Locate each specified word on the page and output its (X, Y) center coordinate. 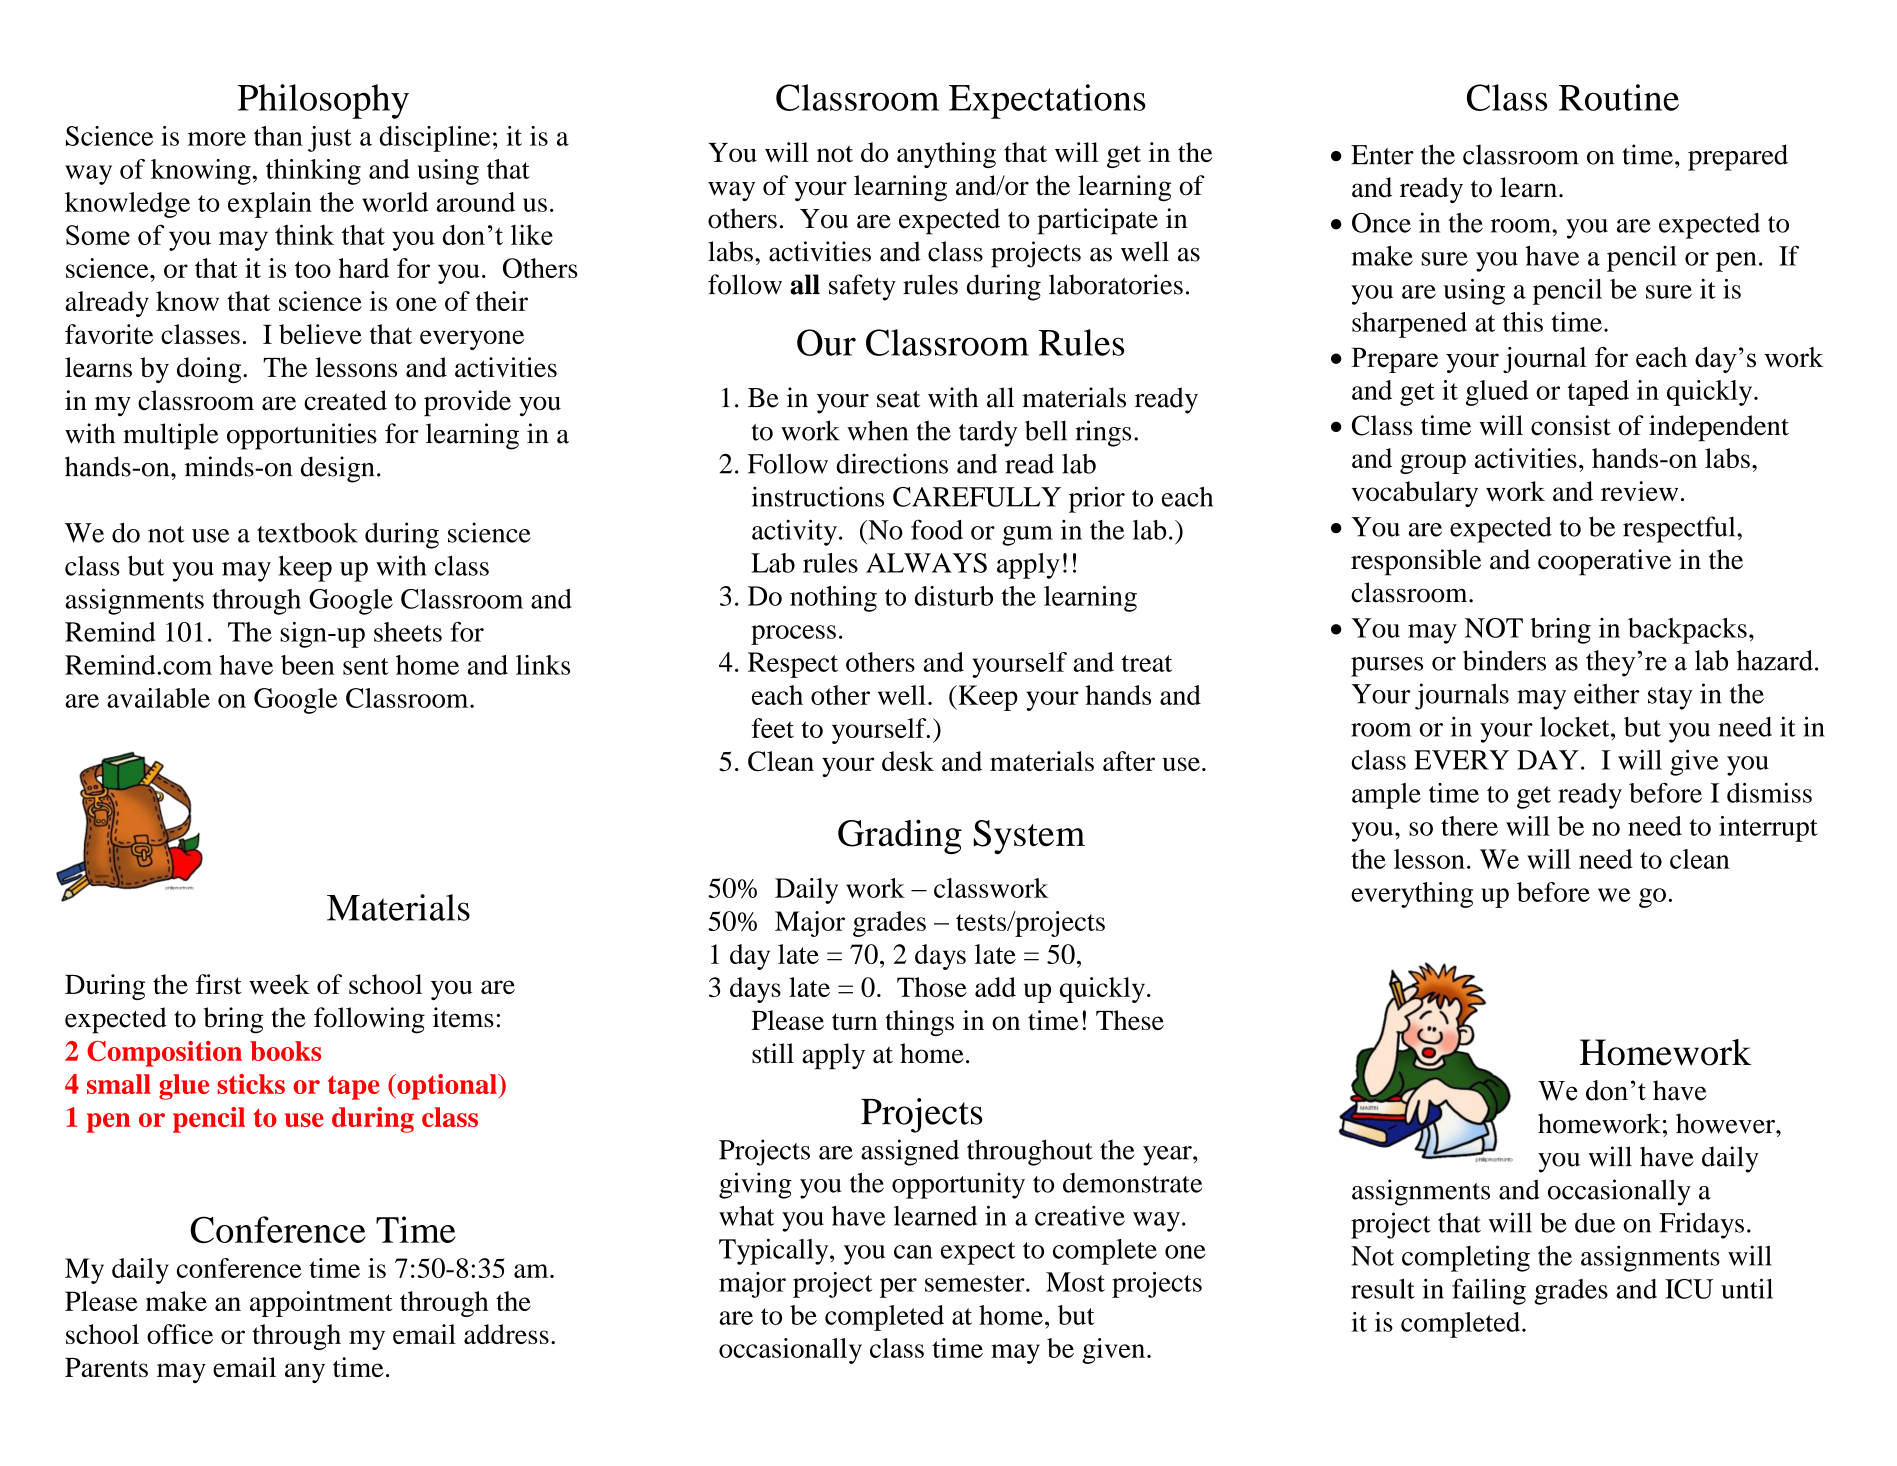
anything (946, 155)
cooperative (1604, 562)
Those (932, 987)
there (1469, 826)
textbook (307, 532)
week (279, 984)
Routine (1619, 97)
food (937, 529)
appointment (321, 1304)
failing (1489, 1291)
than (278, 136)
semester (976, 1283)
